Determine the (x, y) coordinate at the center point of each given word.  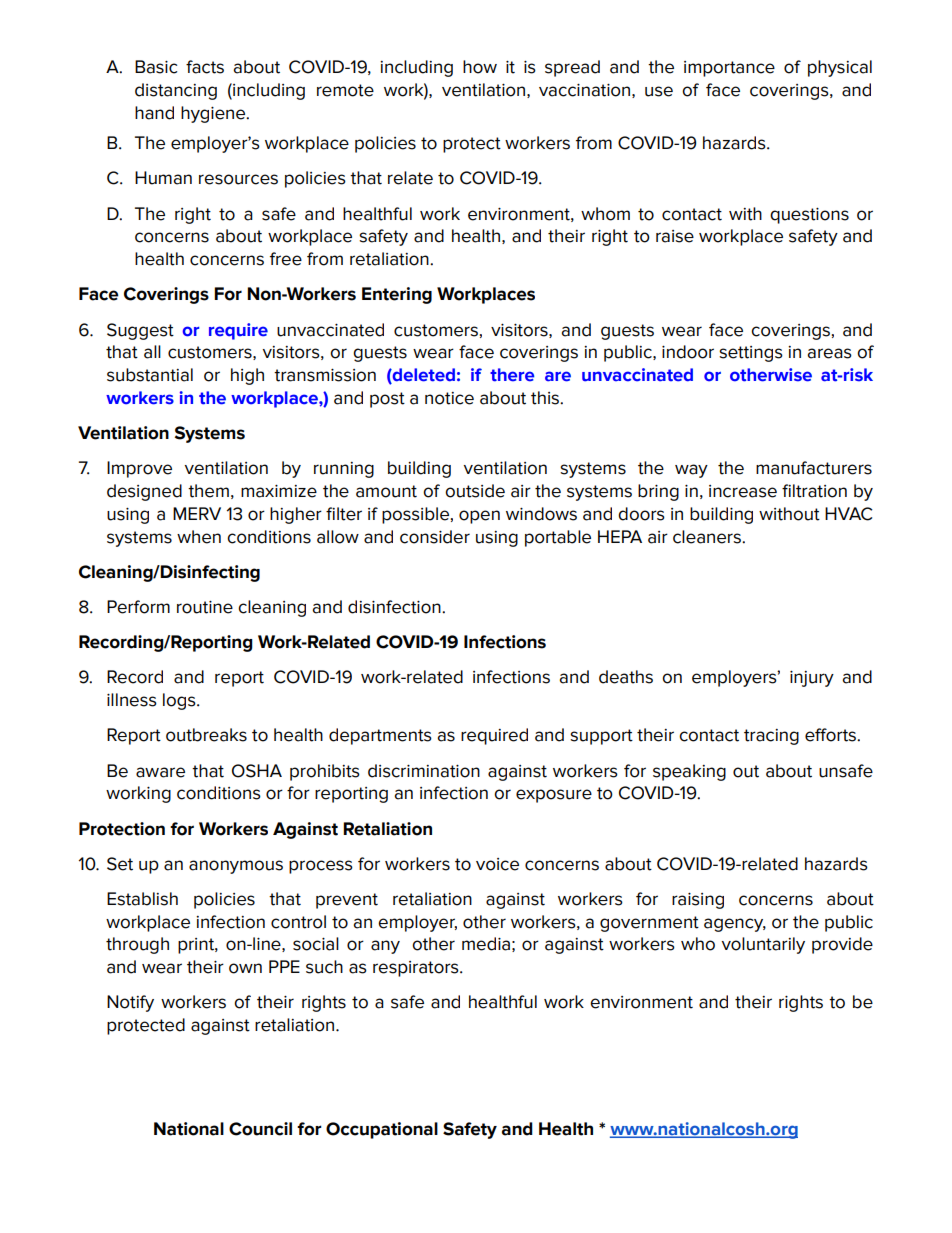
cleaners (708, 537)
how (480, 67)
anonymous (236, 867)
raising (698, 901)
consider (435, 537)
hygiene (214, 114)
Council (260, 1129)
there (512, 375)
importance (729, 69)
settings (751, 354)
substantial (150, 375)
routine (205, 607)
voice (497, 864)
